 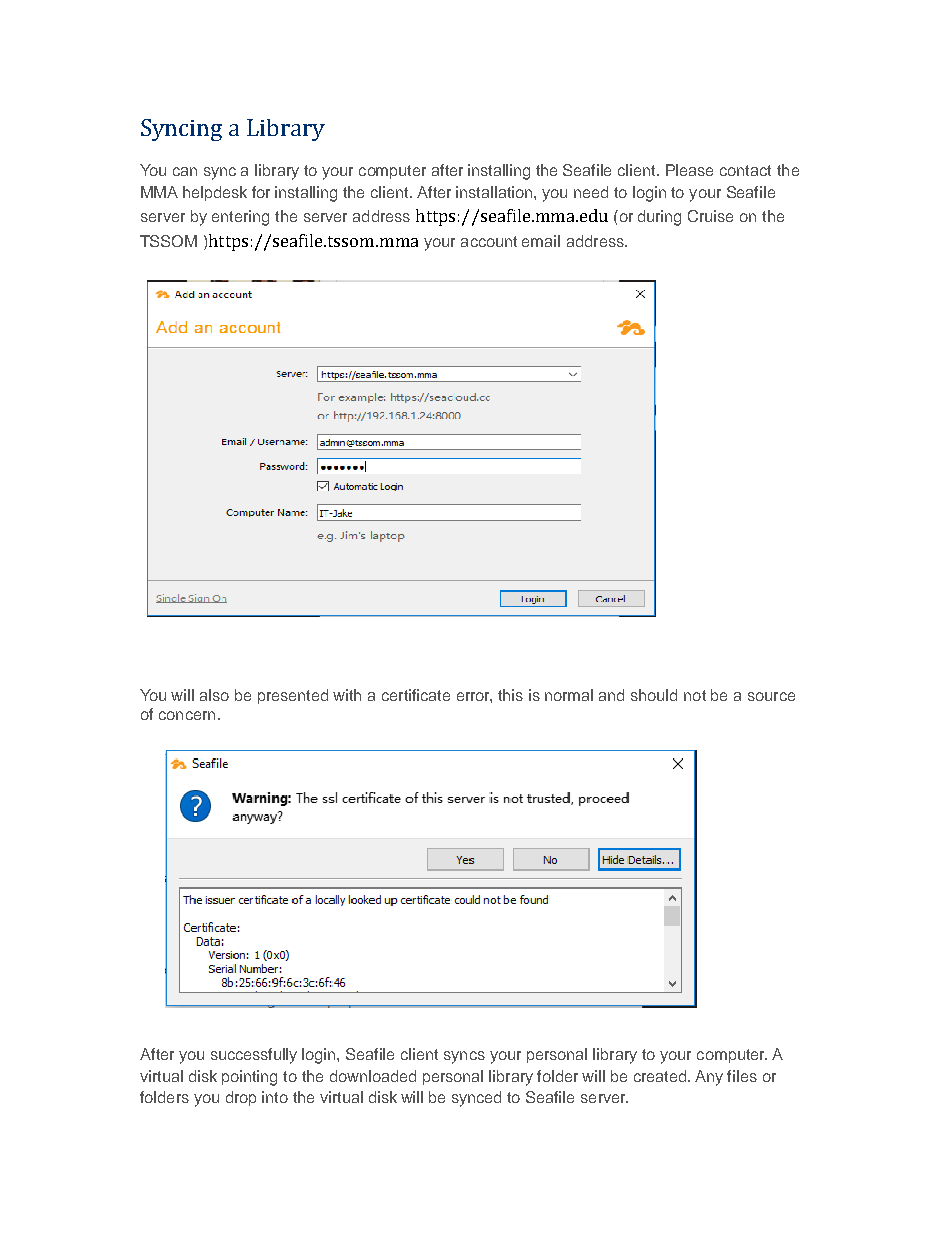 What do you see at coordinates (261, 192) in the screenshot?
I see `for` at bounding box center [261, 192].
